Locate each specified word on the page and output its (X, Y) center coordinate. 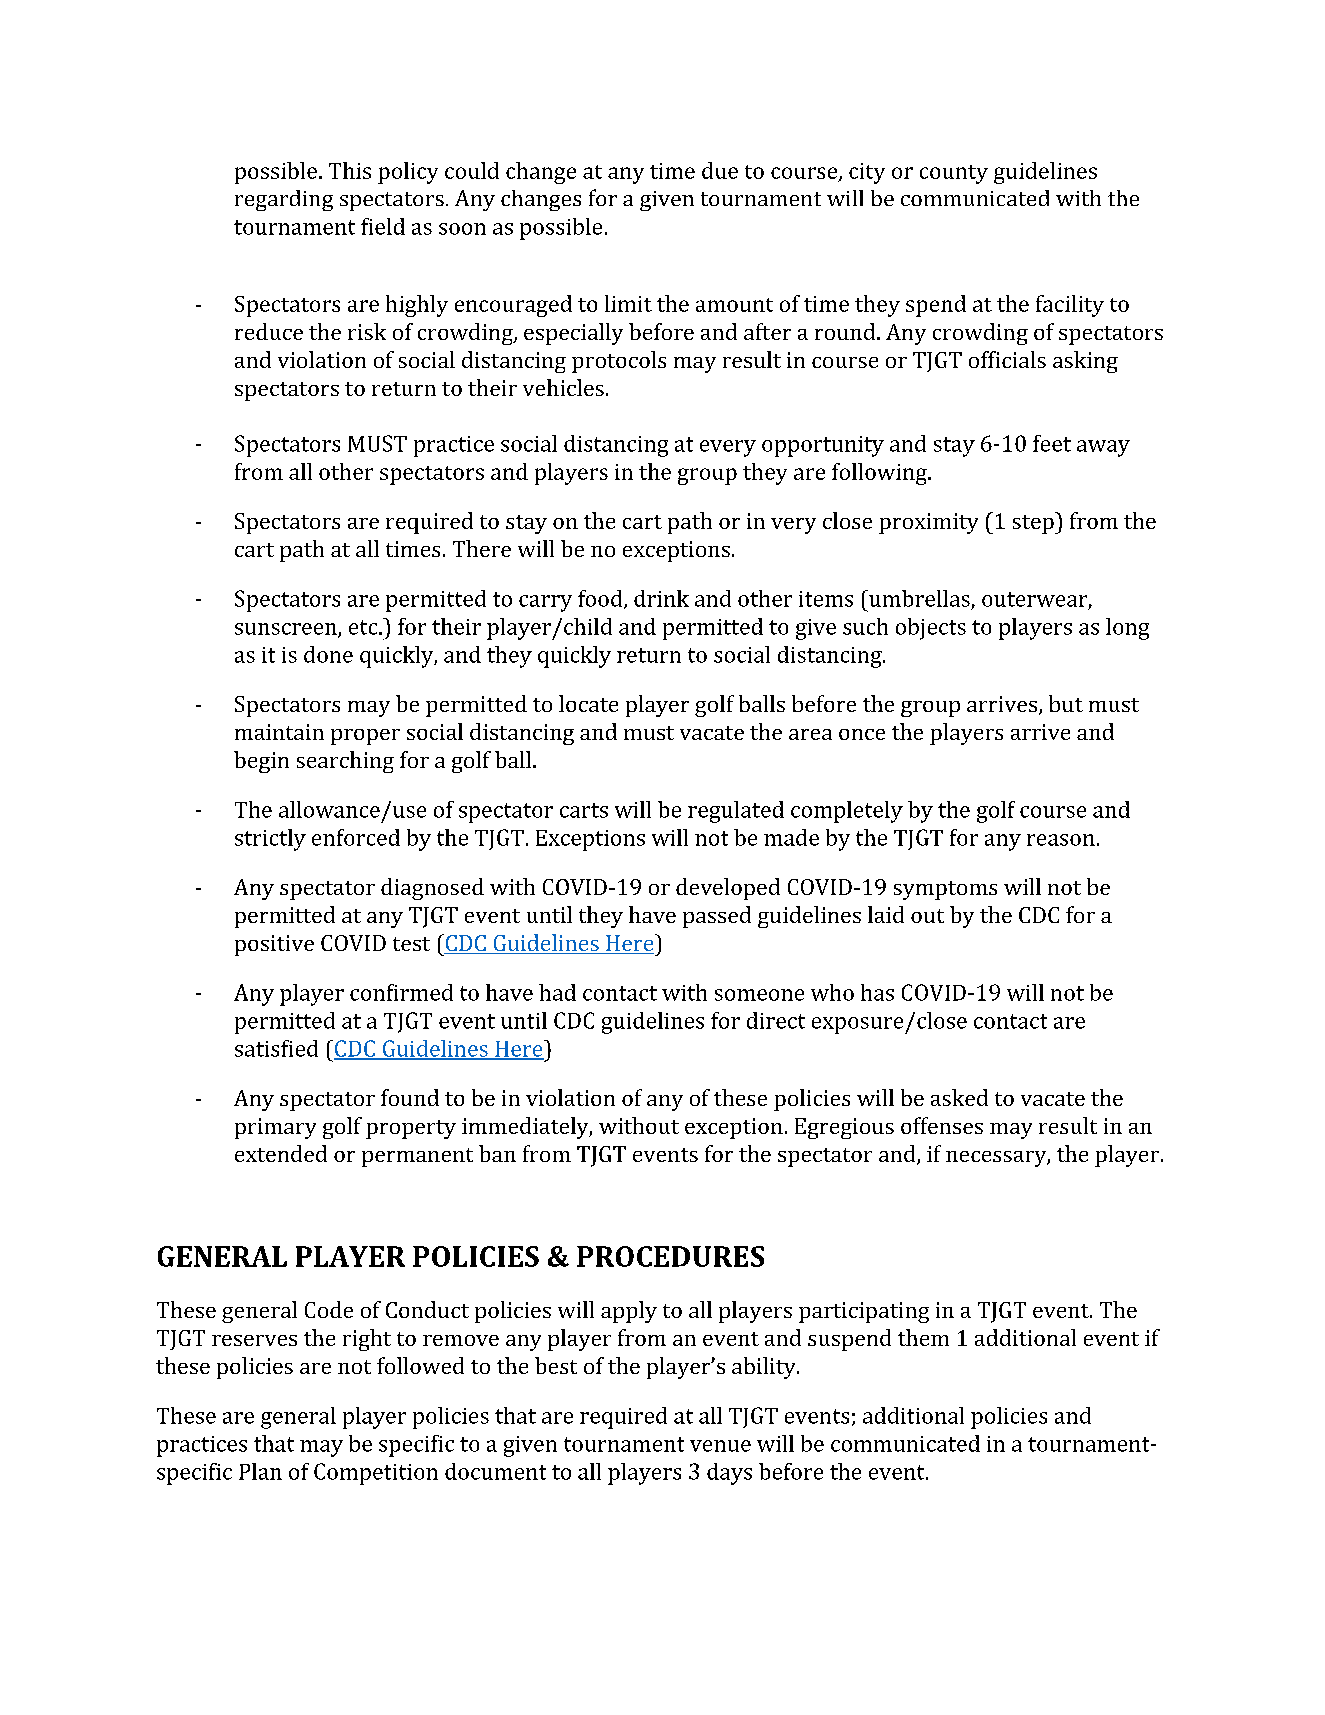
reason (1061, 840)
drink (661, 598)
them (923, 1337)
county (954, 174)
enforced (356, 837)
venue (720, 1446)
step (1034, 524)
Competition (376, 1474)
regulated (736, 812)
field (383, 226)
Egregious (844, 1128)
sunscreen (287, 630)
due (720, 170)
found (410, 1097)
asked (959, 1097)
